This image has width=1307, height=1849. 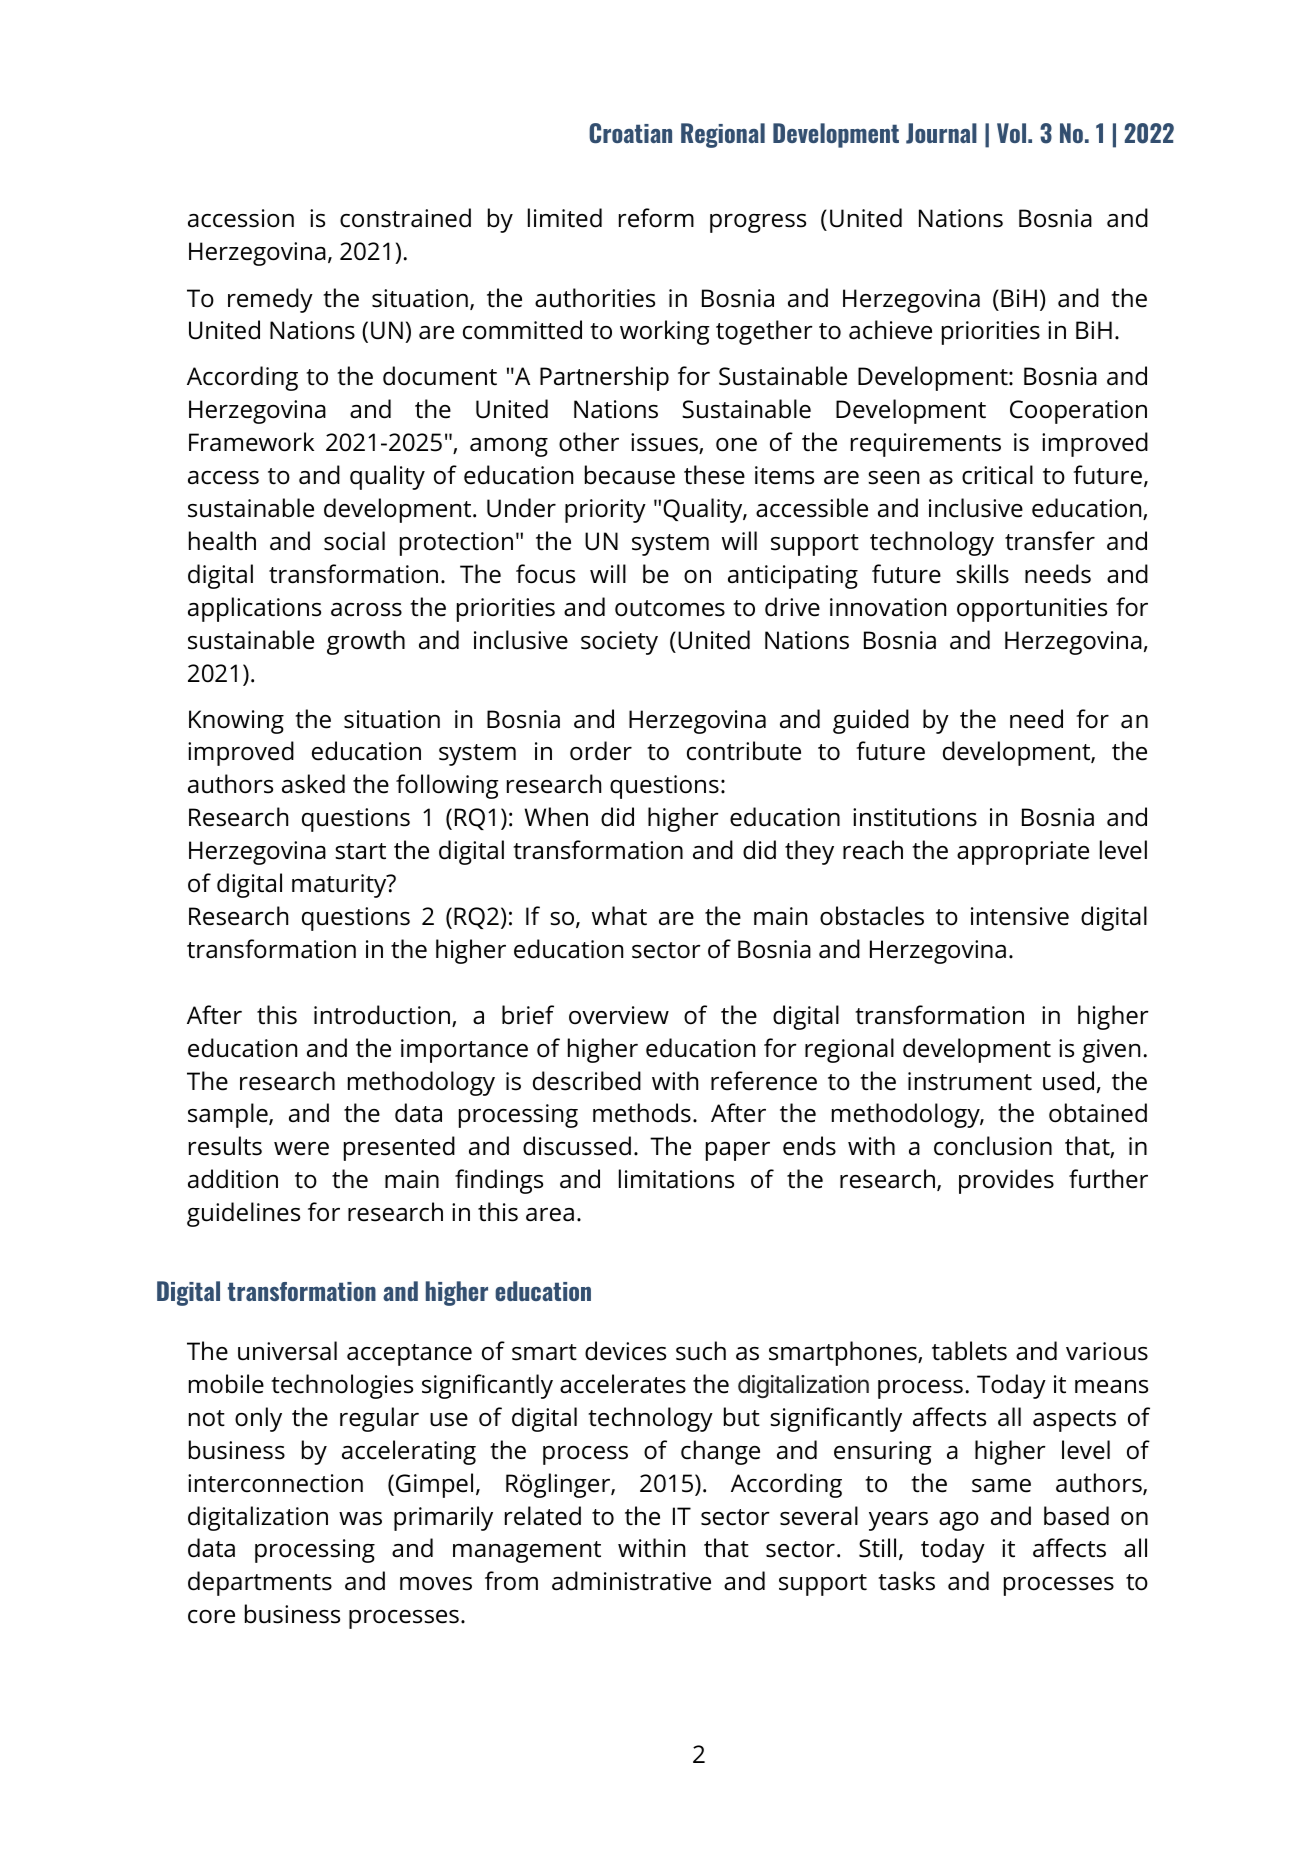 I want to click on appropriate, so click(x=1023, y=853).
